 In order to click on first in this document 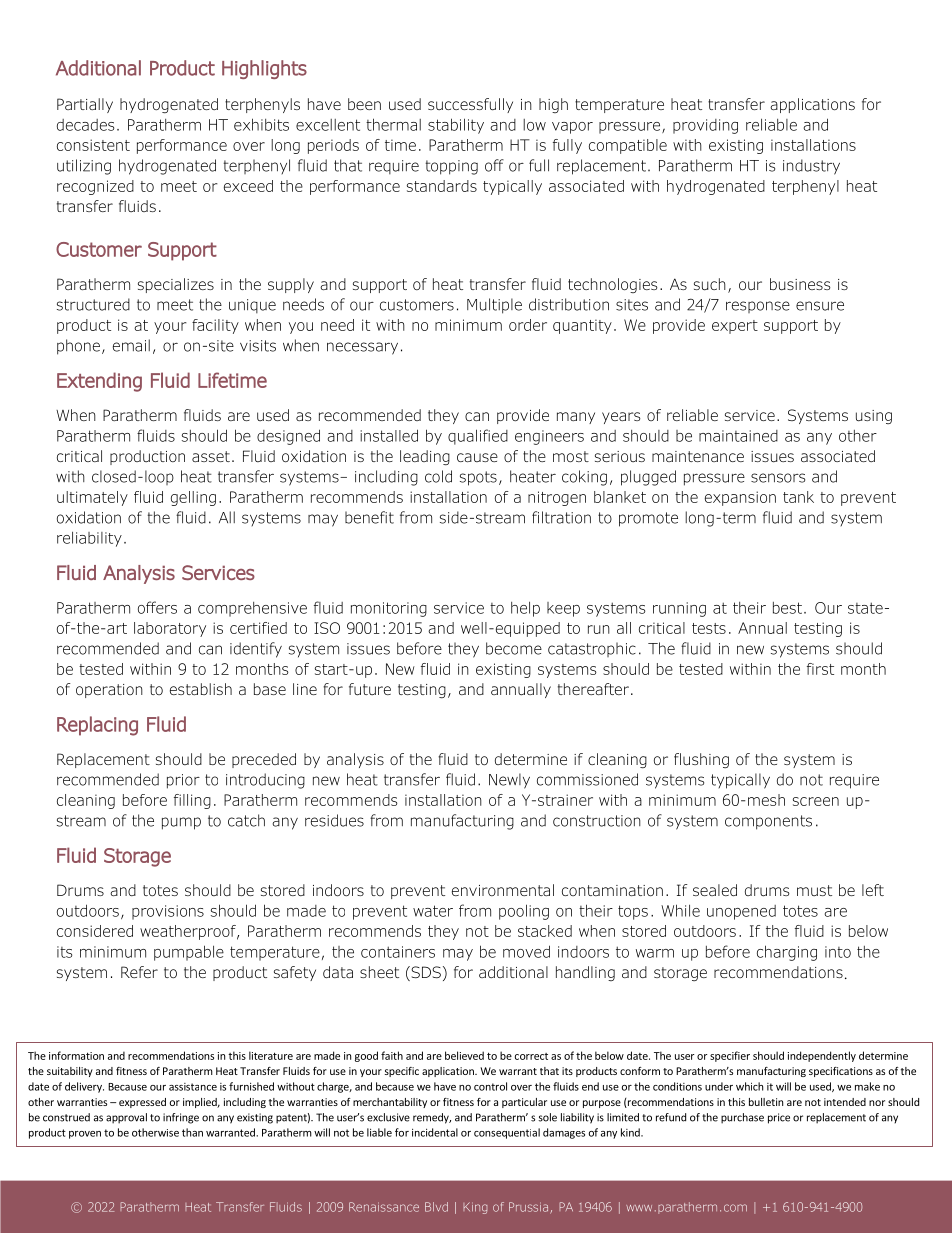, I will do `click(820, 669)`.
